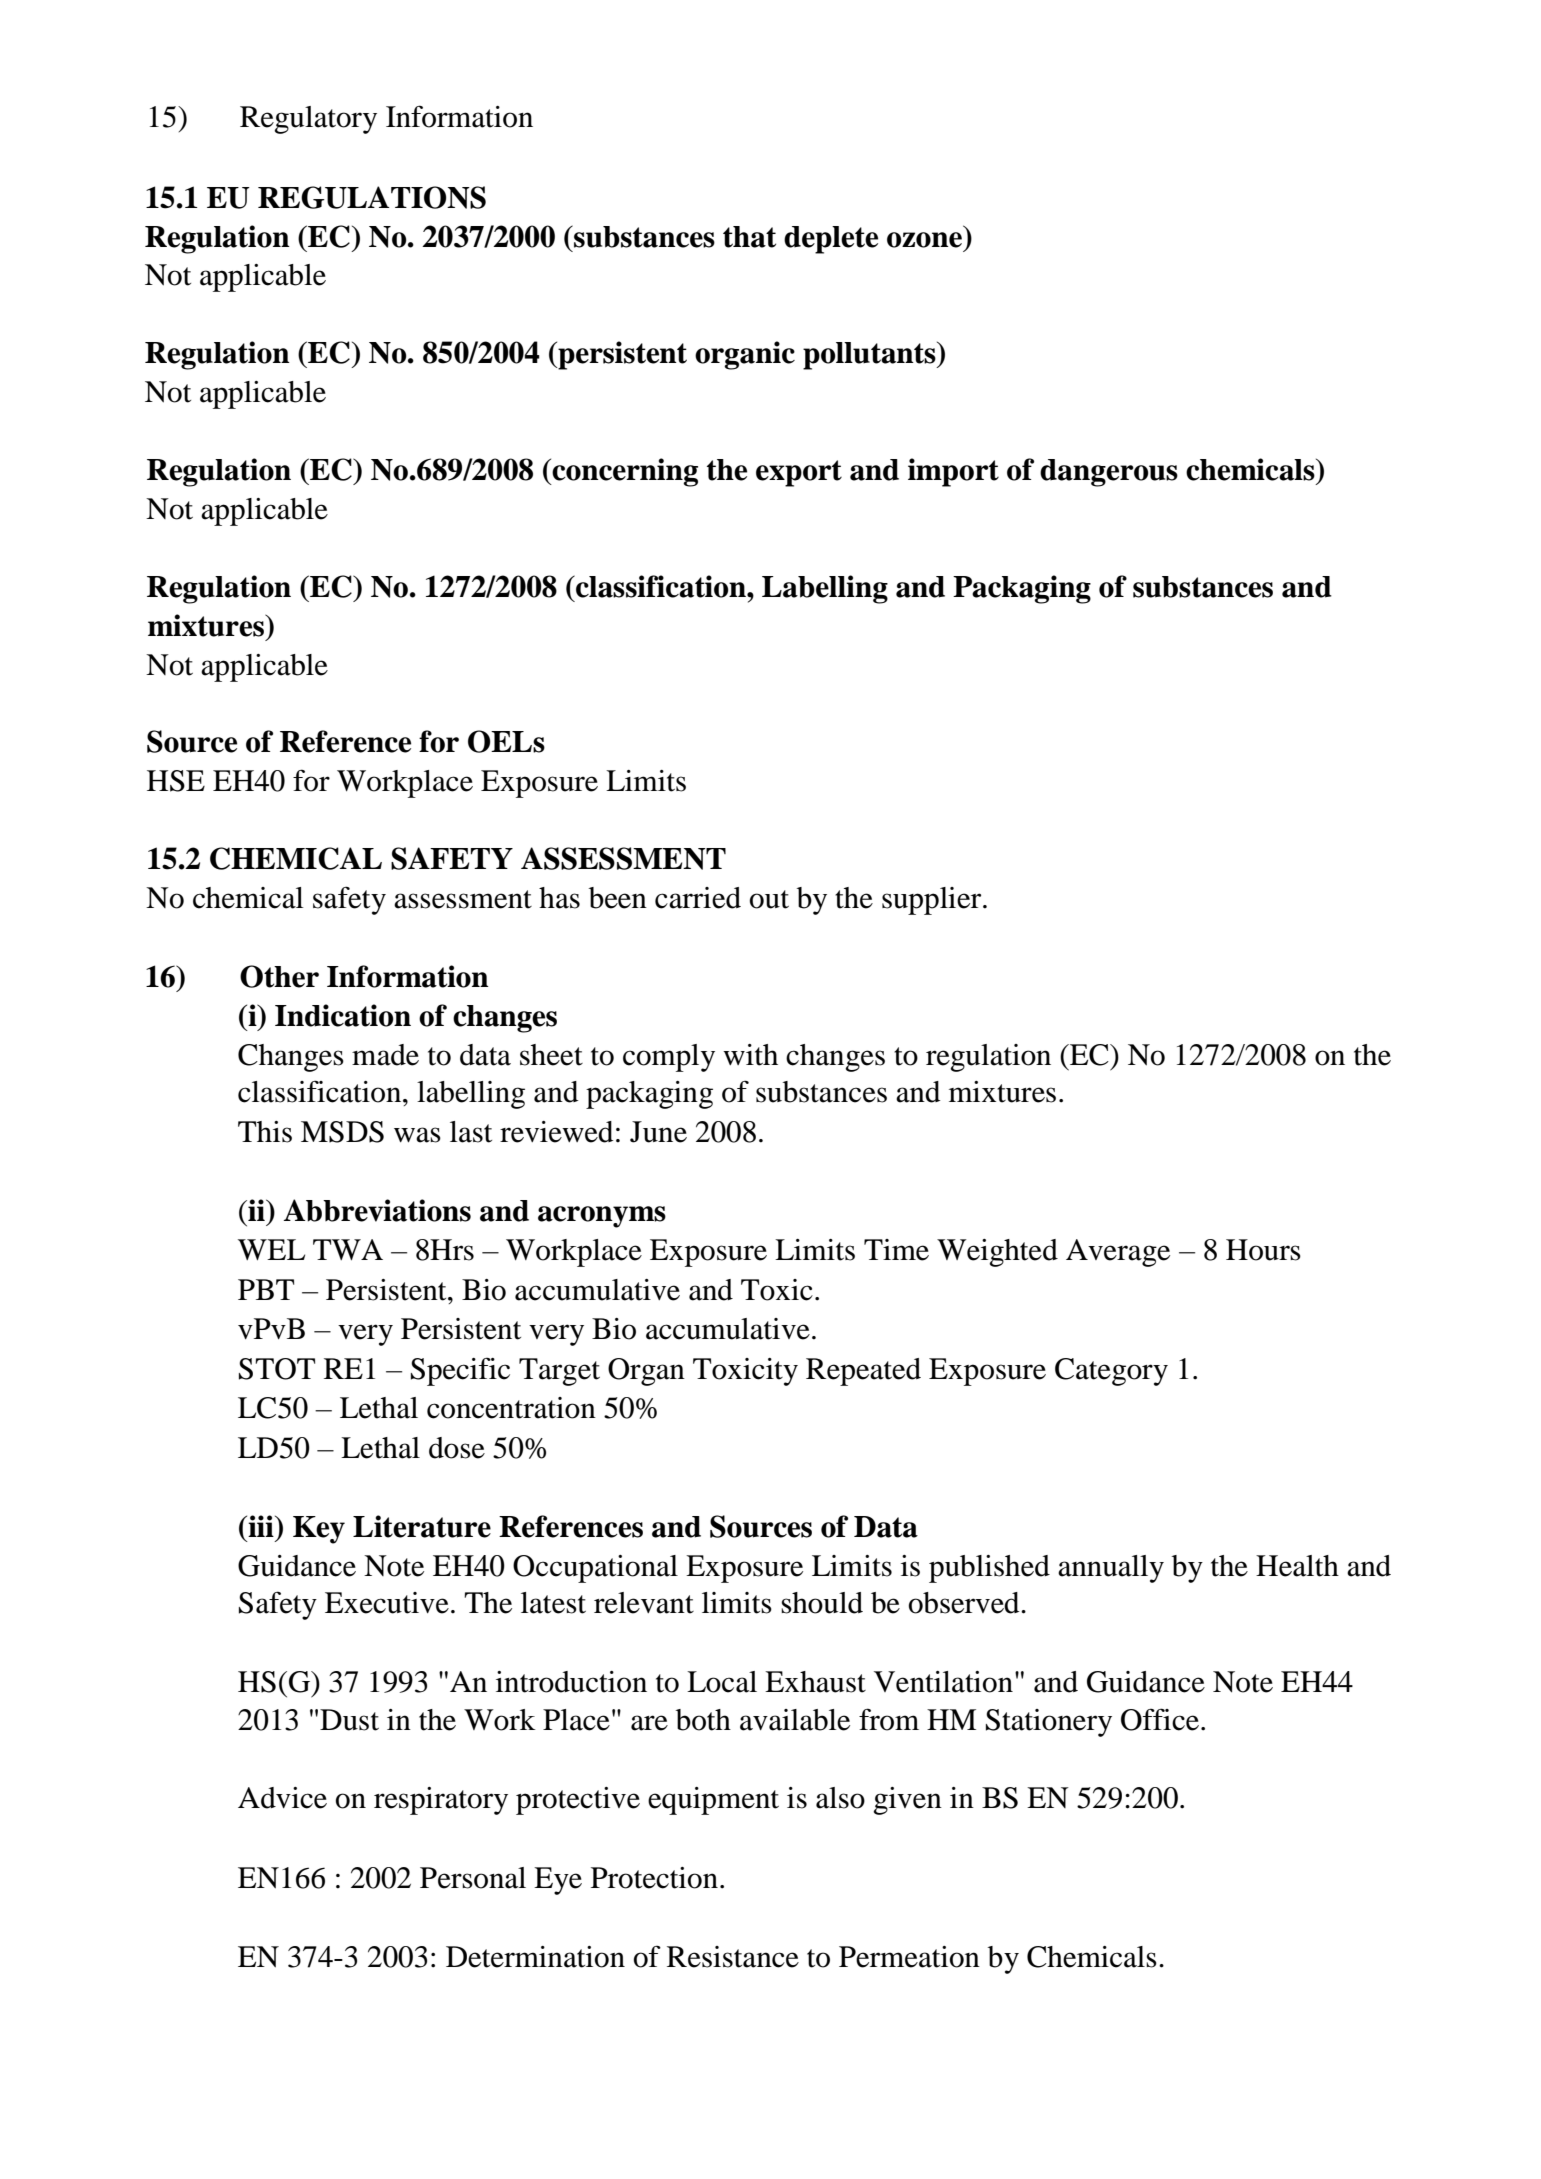 This image has width=1541, height=2179. I want to click on that, so click(749, 237).
